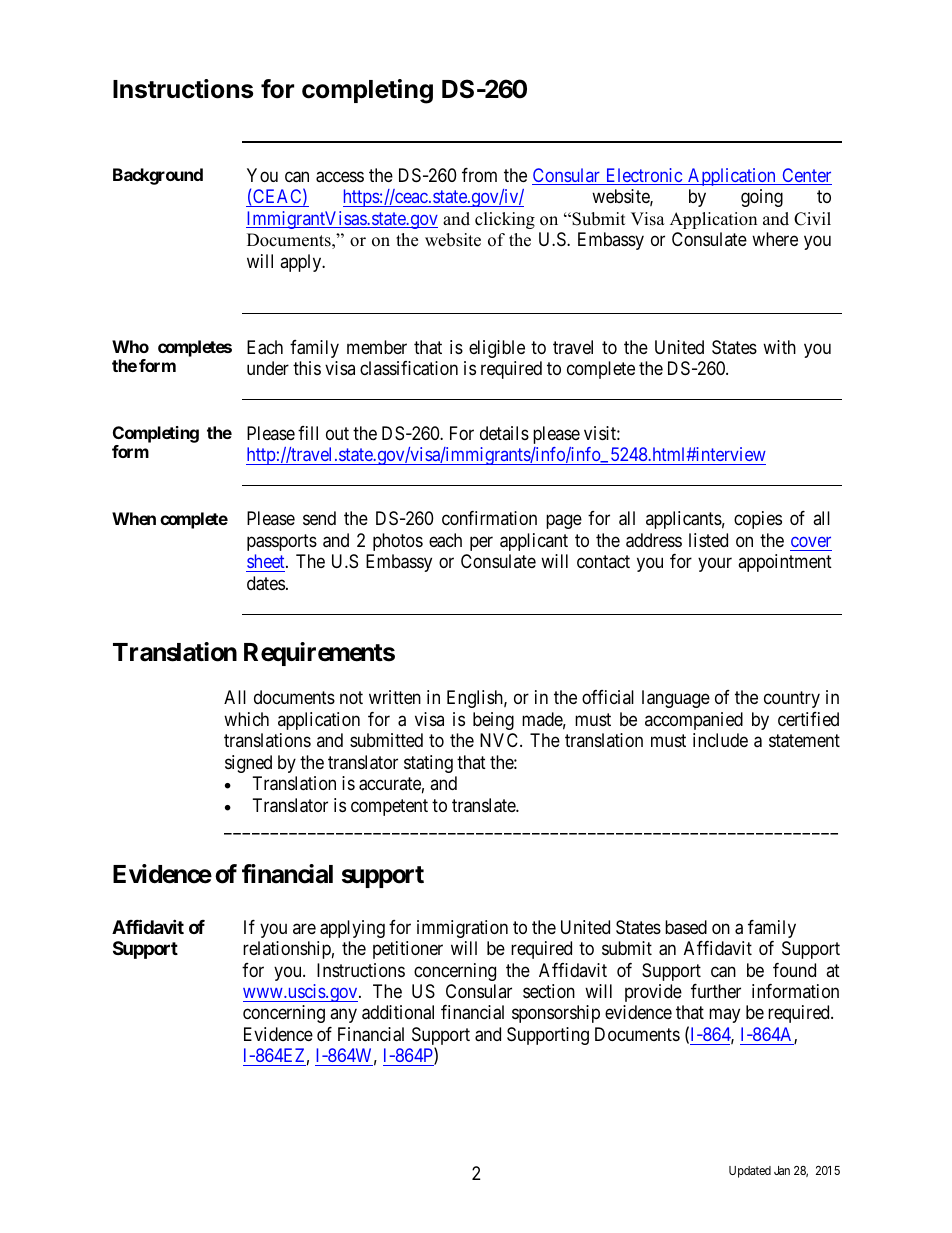  Describe the element at coordinates (720, 740) in the page. I see `include` at that location.
